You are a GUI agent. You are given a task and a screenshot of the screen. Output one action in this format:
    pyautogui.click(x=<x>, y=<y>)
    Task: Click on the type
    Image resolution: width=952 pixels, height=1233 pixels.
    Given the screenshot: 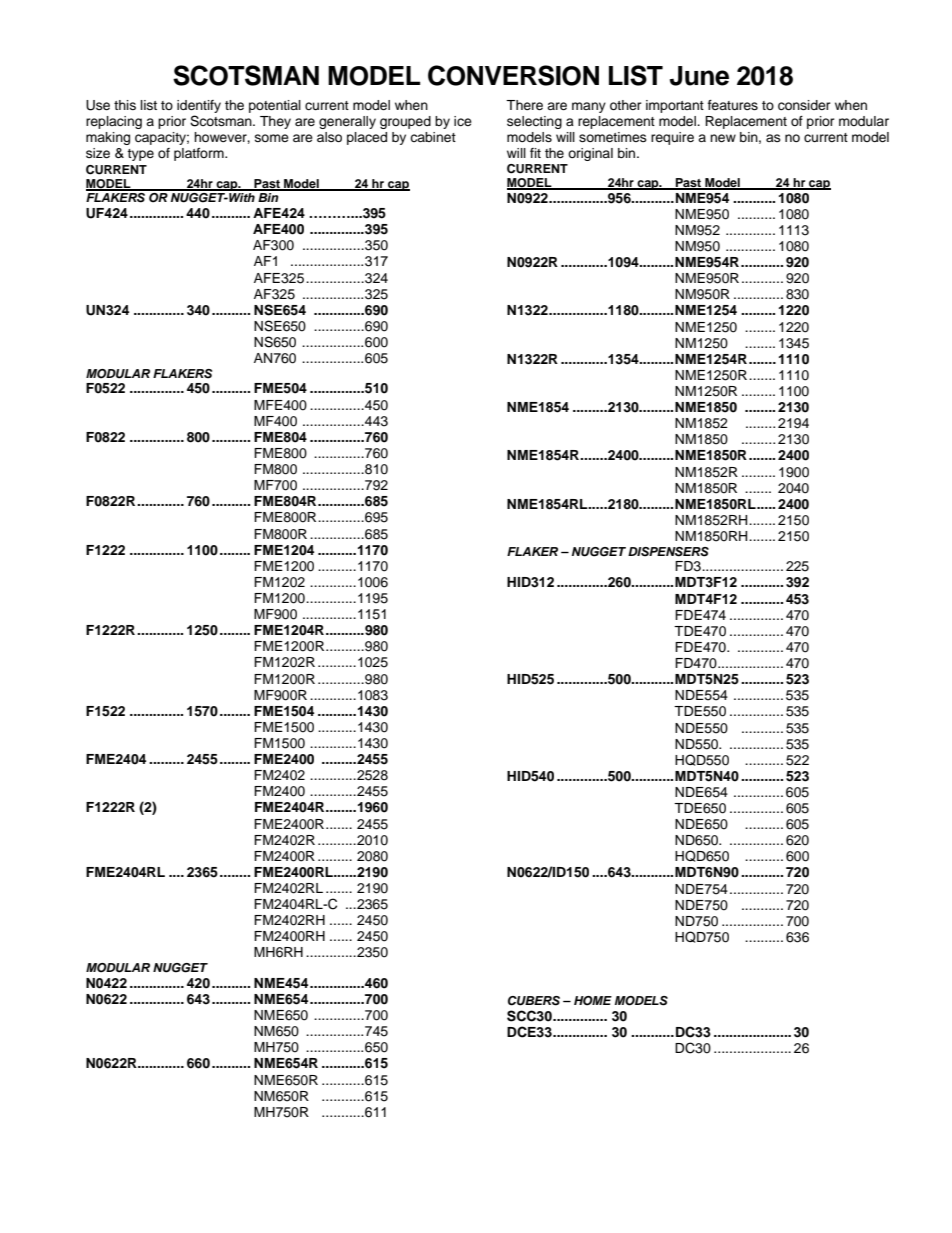 What is the action you would take?
    pyautogui.click(x=140, y=155)
